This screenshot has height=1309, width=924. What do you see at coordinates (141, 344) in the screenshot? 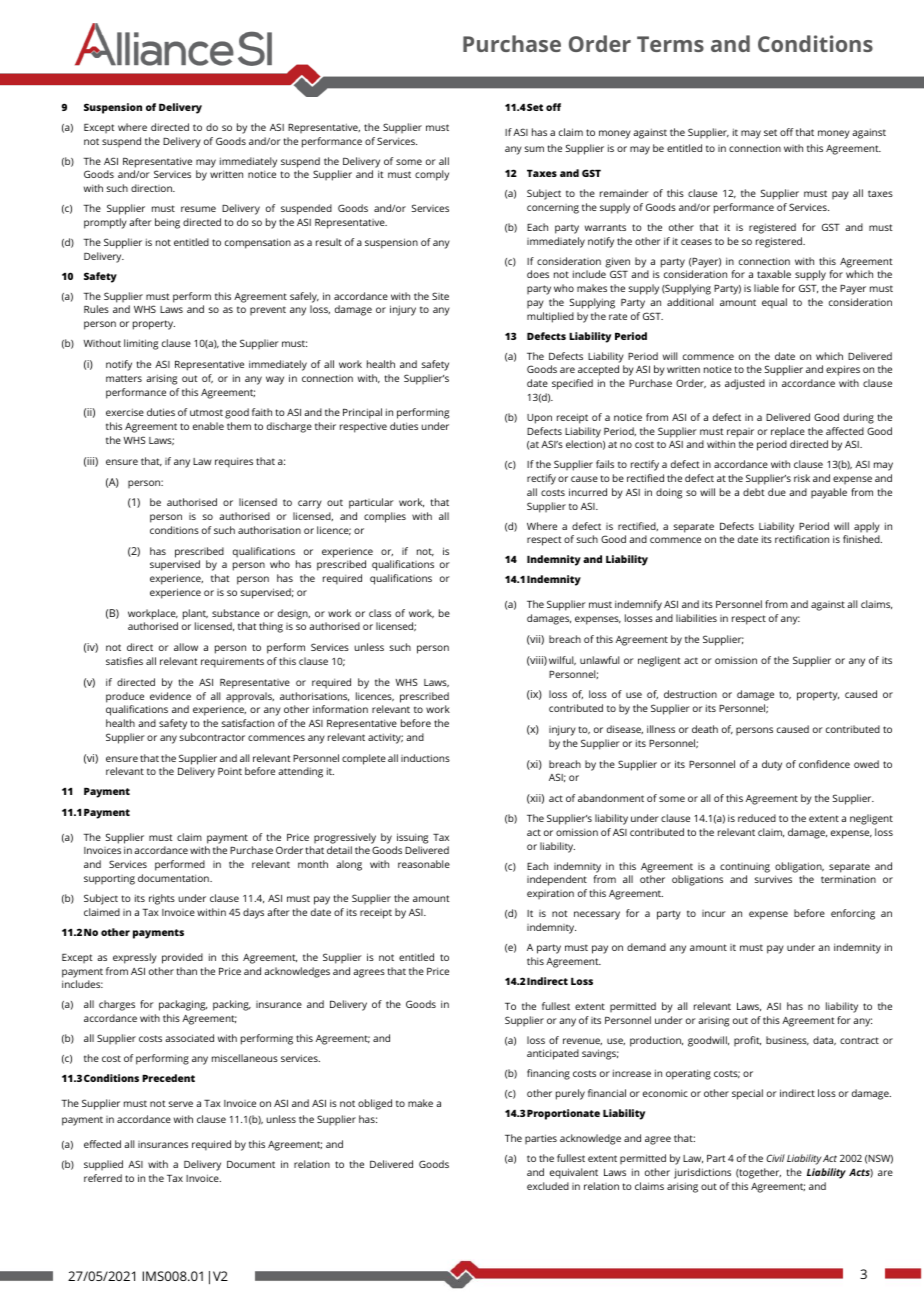
I see `limiting` at bounding box center [141, 344].
